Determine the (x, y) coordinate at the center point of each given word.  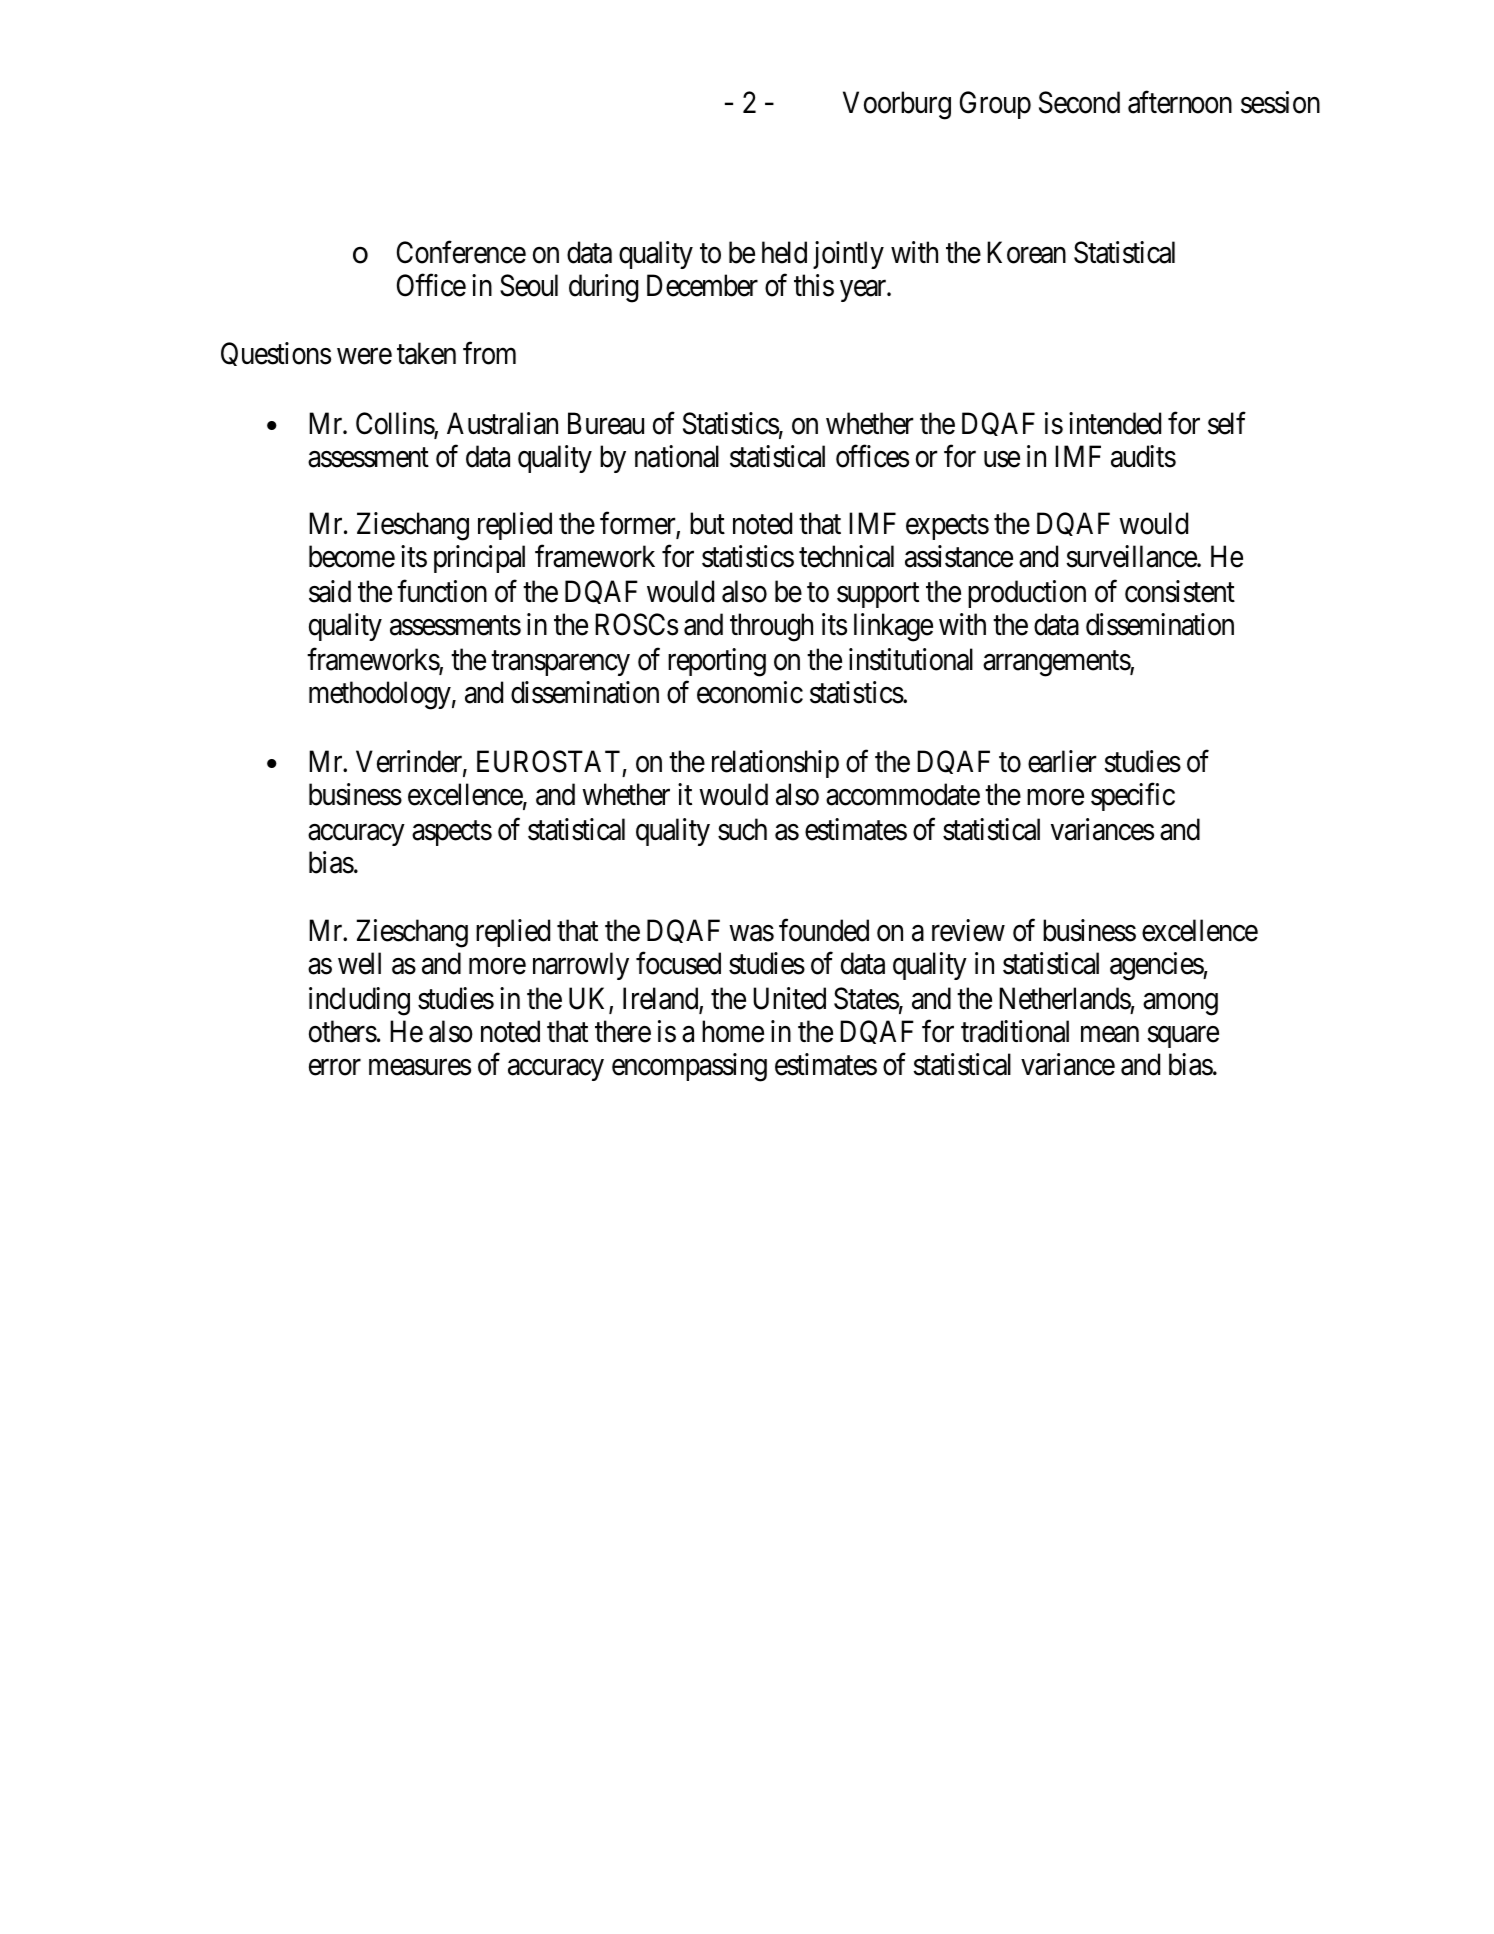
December (702, 285)
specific (1133, 797)
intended (1115, 423)
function (442, 591)
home (733, 1031)
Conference (461, 252)
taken (426, 353)
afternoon (1180, 102)
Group (995, 105)
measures (420, 1067)
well (359, 963)
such (742, 829)
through (771, 627)
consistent (1180, 591)
